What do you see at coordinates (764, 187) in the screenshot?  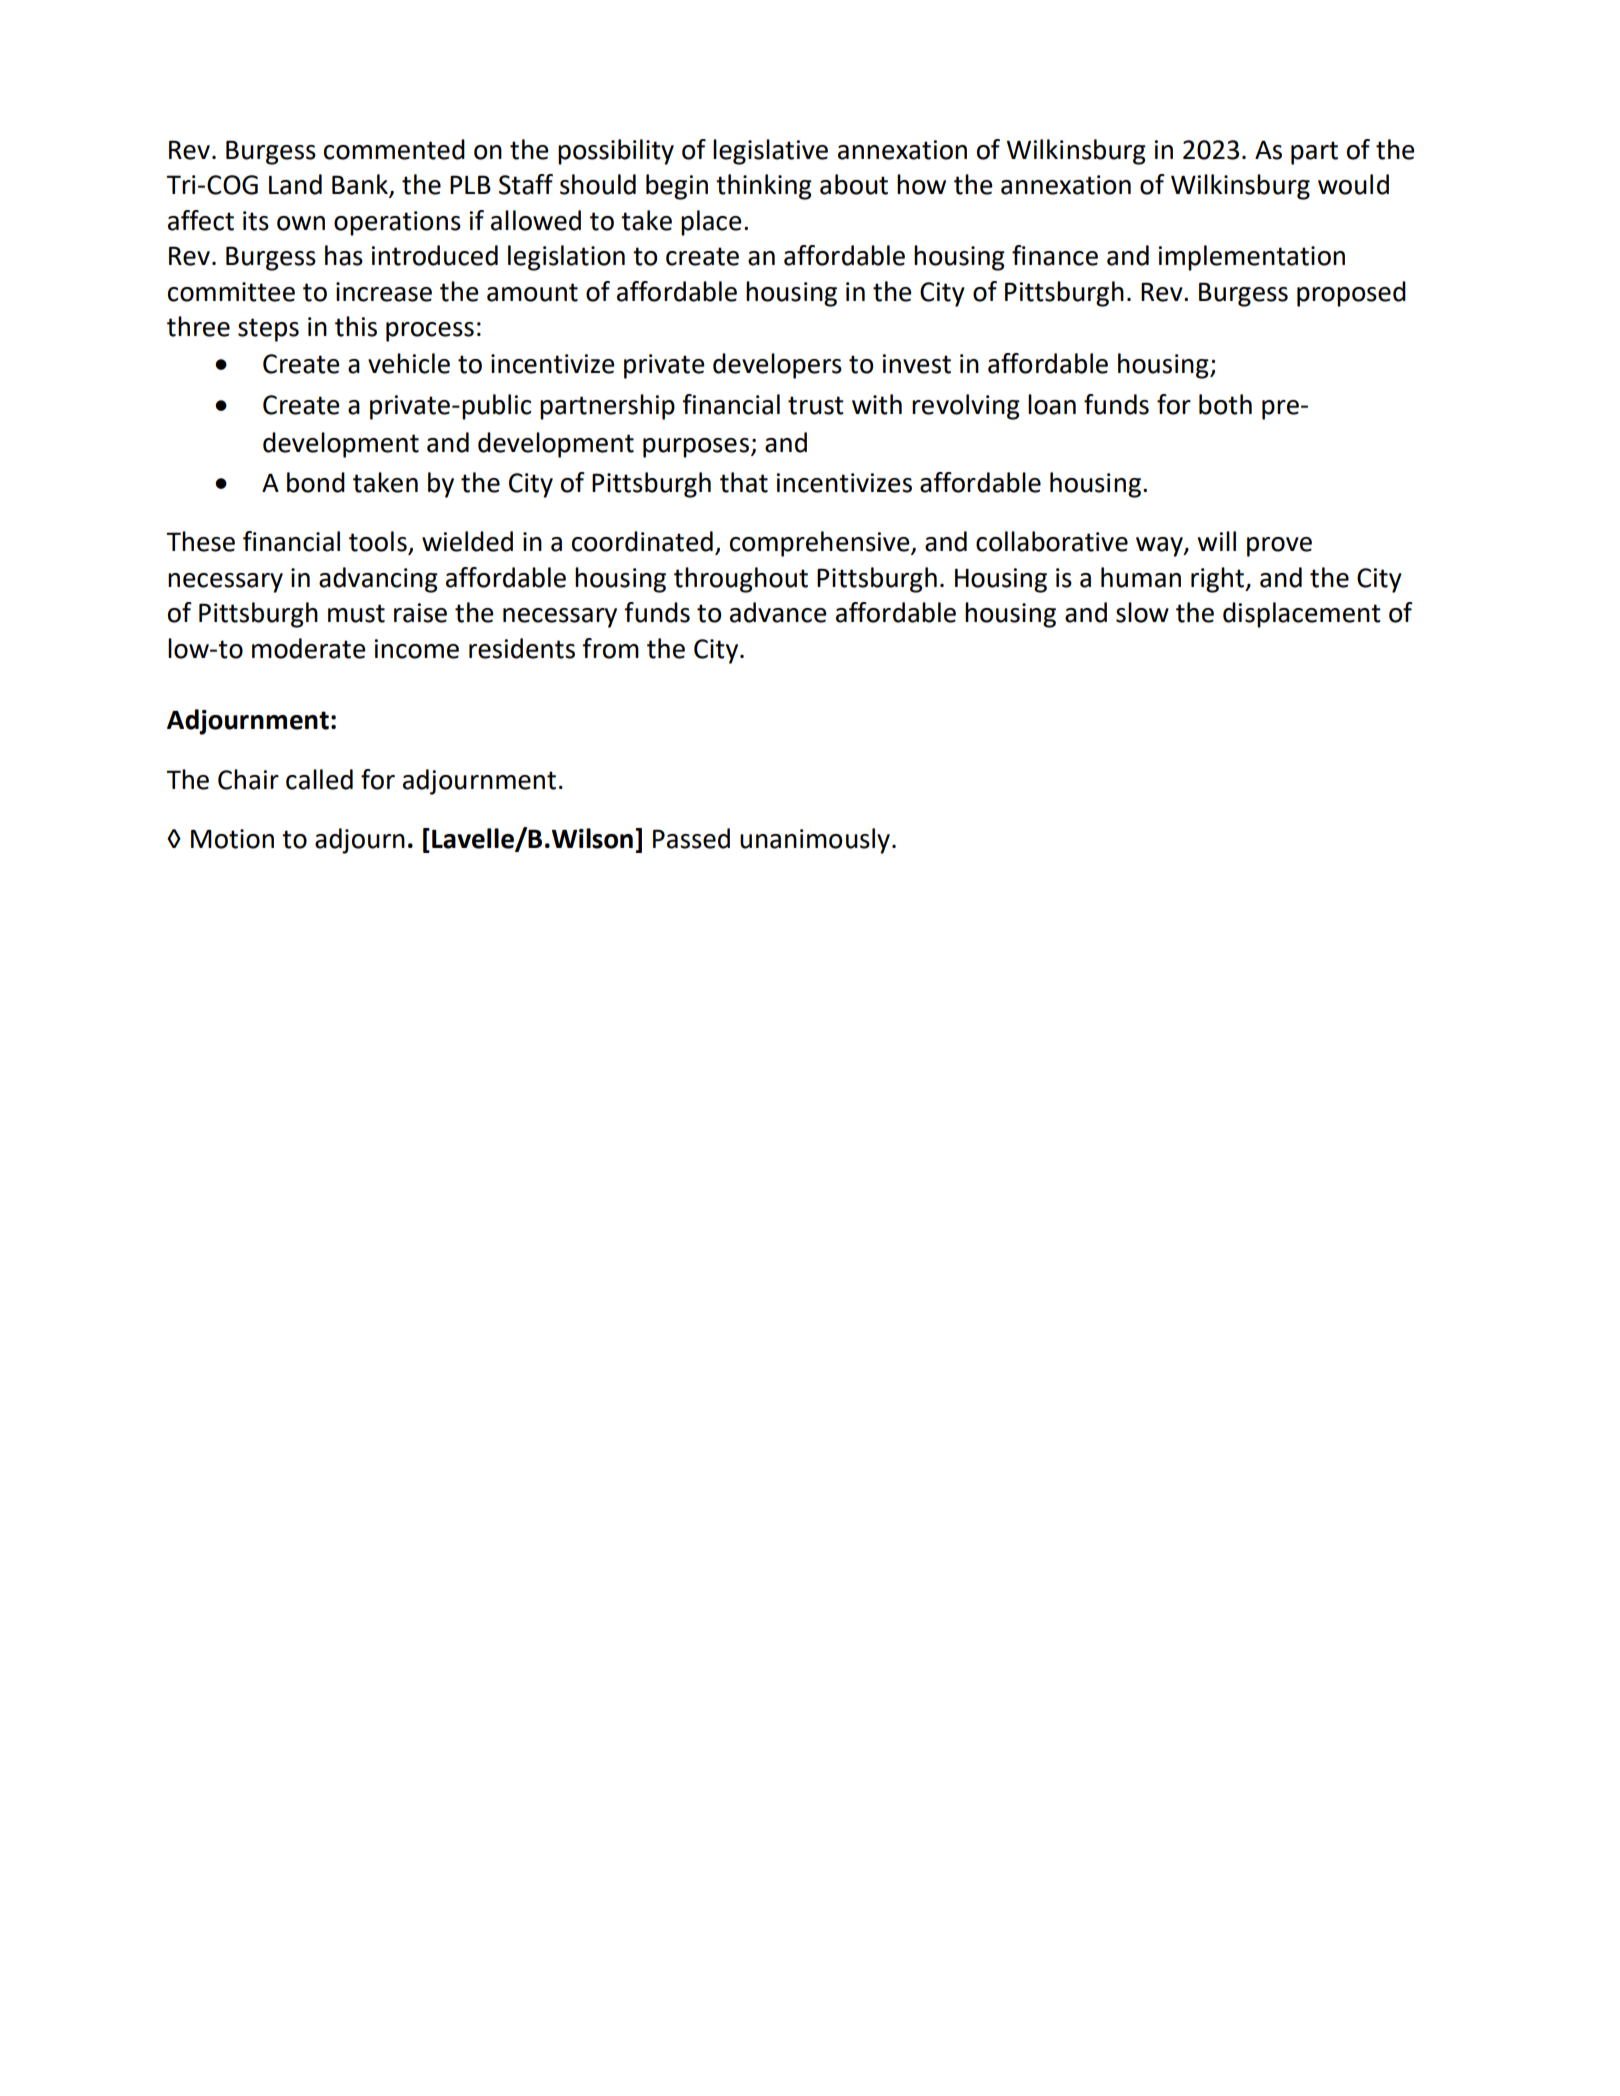 I see `thinking` at bounding box center [764, 187].
